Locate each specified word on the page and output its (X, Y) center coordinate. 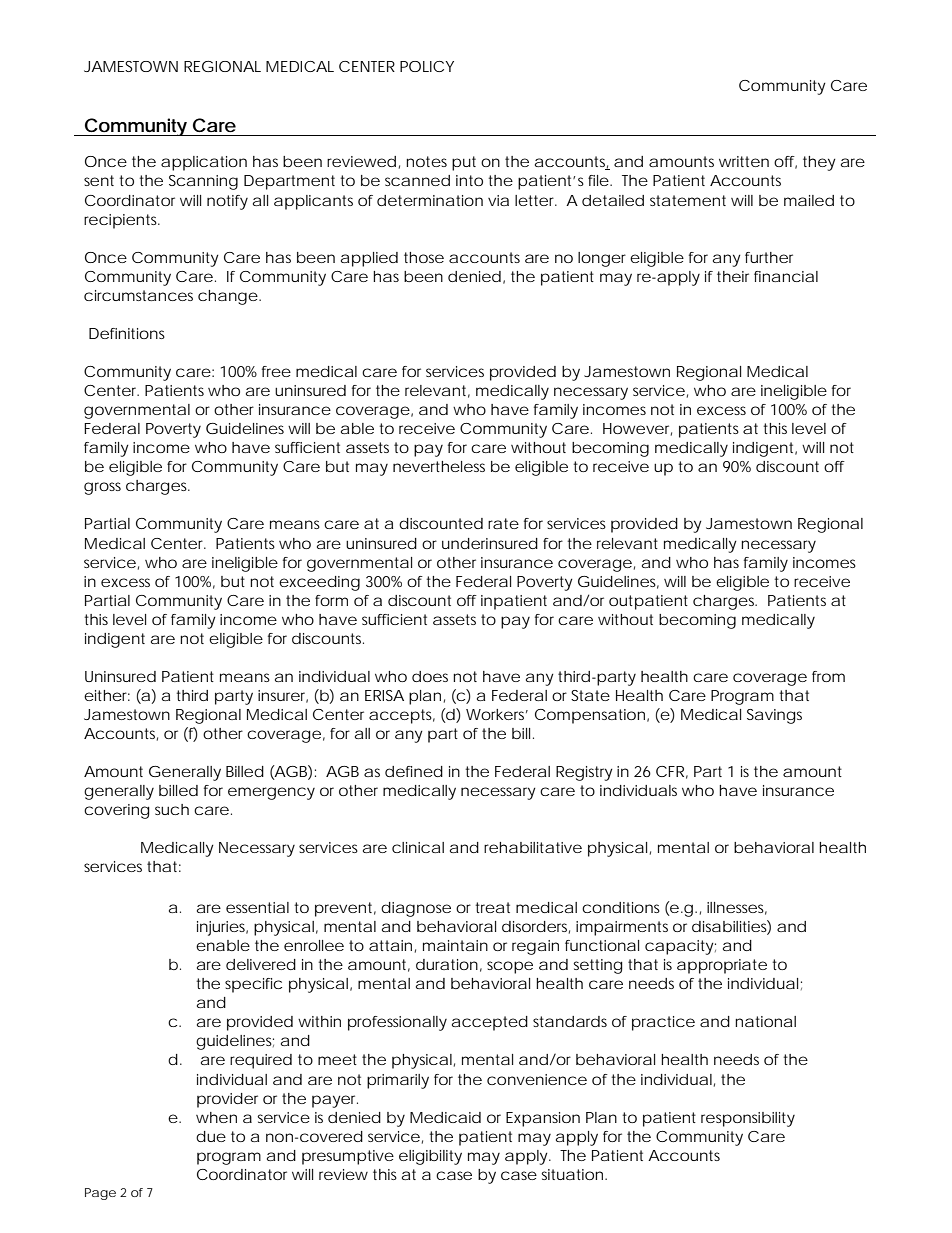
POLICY (427, 66)
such (172, 809)
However (637, 429)
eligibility (430, 1157)
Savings (774, 716)
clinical (418, 847)
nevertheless (439, 466)
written (744, 161)
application (204, 163)
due (211, 1136)
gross (102, 488)
